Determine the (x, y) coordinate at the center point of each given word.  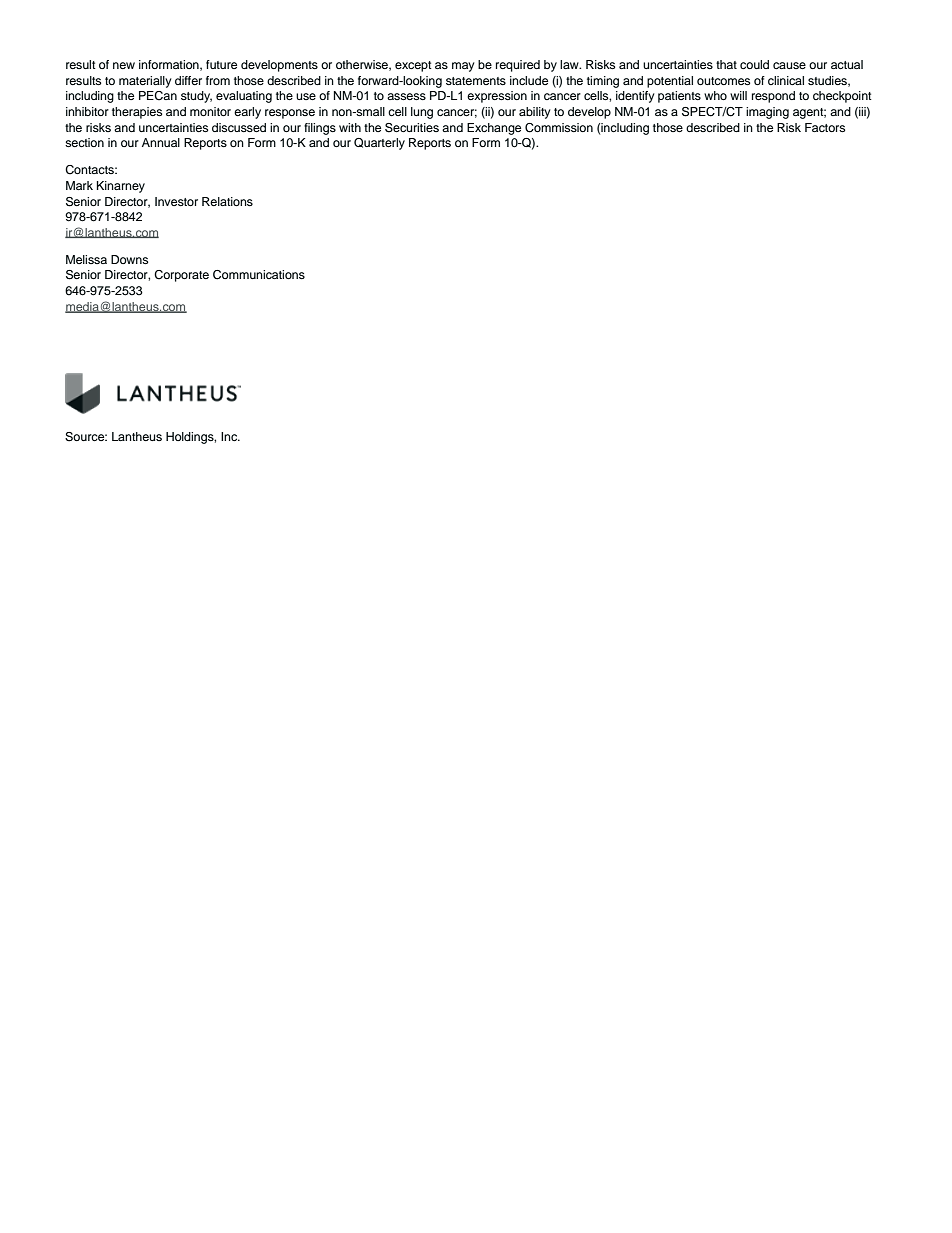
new (124, 65)
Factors (825, 127)
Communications (259, 275)
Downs (129, 259)
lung (422, 113)
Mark (79, 185)
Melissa (86, 259)
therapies (137, 113)
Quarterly (379, 144)
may (463, 67)
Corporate (181, 276)
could (754, 64)
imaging (767, 113)
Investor (176, 201)
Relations (227, 201)
